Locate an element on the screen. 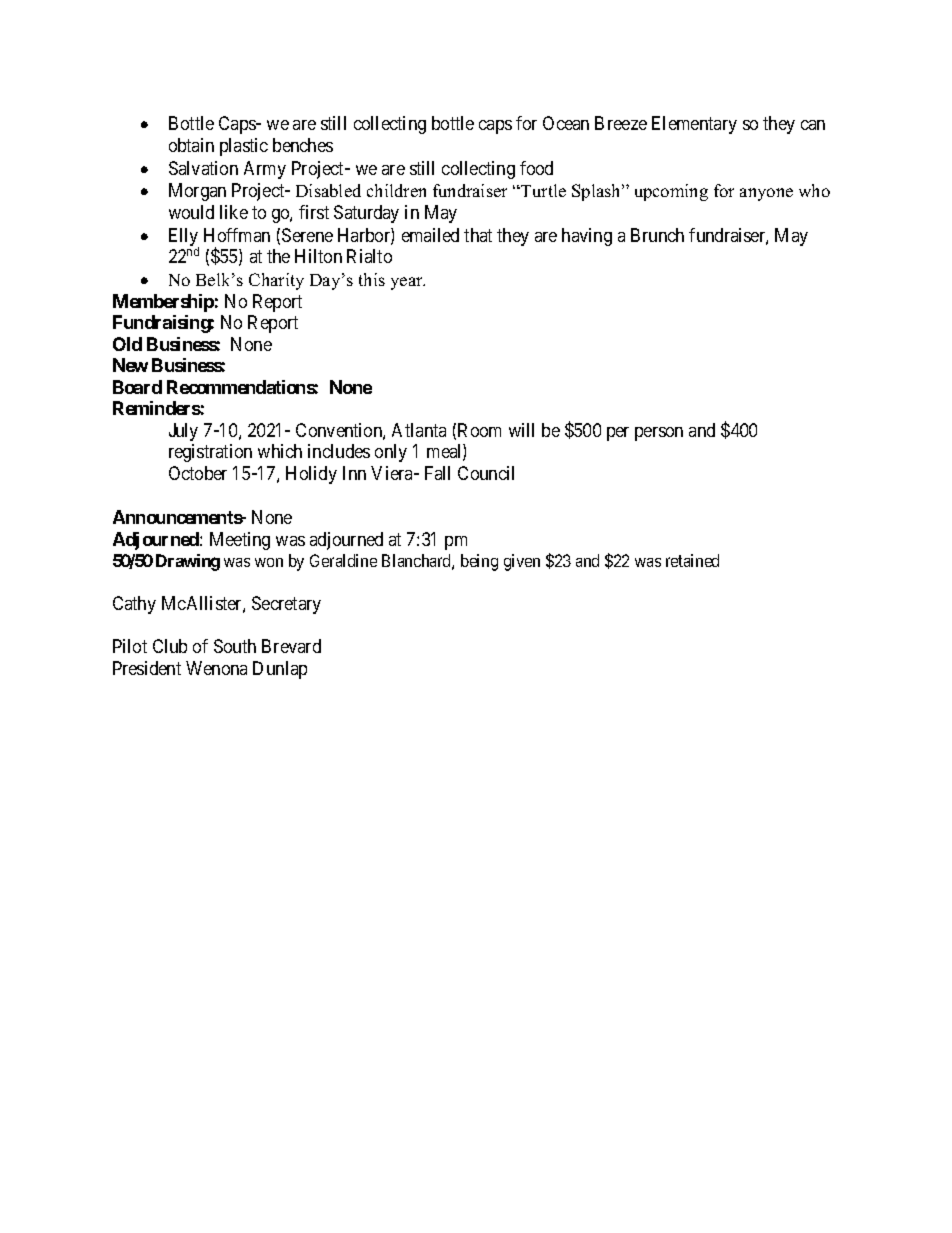  obtain is located at coordinates (191, 145).
